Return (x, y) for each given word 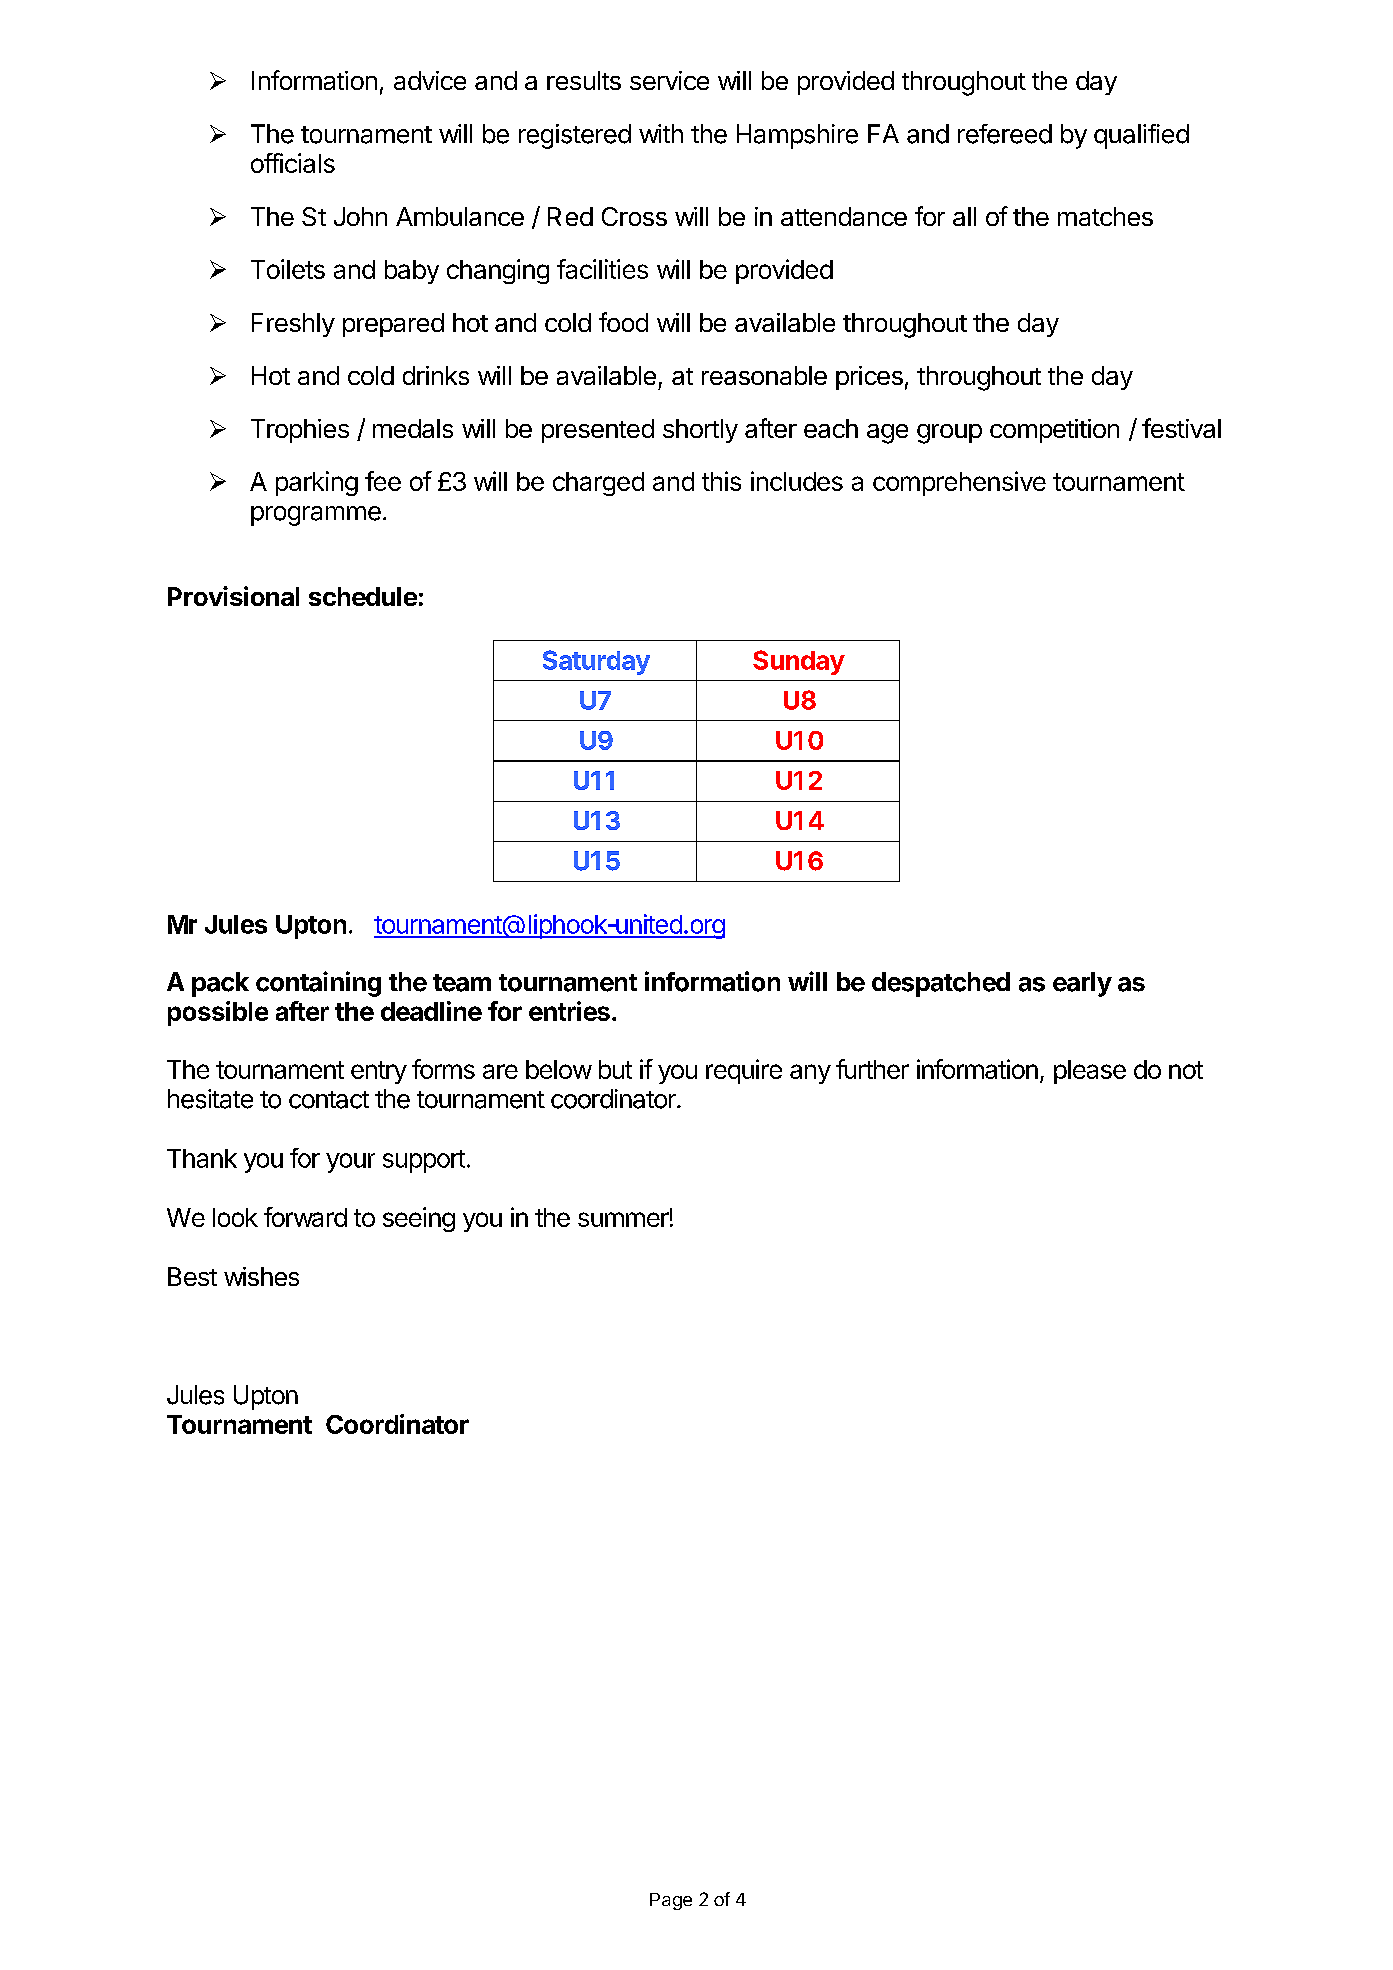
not (1186, 1070)
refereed (1005, 134)
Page (671, 1901)
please (1090, 1072)
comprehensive (959, 483)
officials (293, 163)
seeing (419, 1219)
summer (623, 1219)
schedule (363, 596)
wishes (261, 1276)
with (661, 133)
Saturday (596, 662)
